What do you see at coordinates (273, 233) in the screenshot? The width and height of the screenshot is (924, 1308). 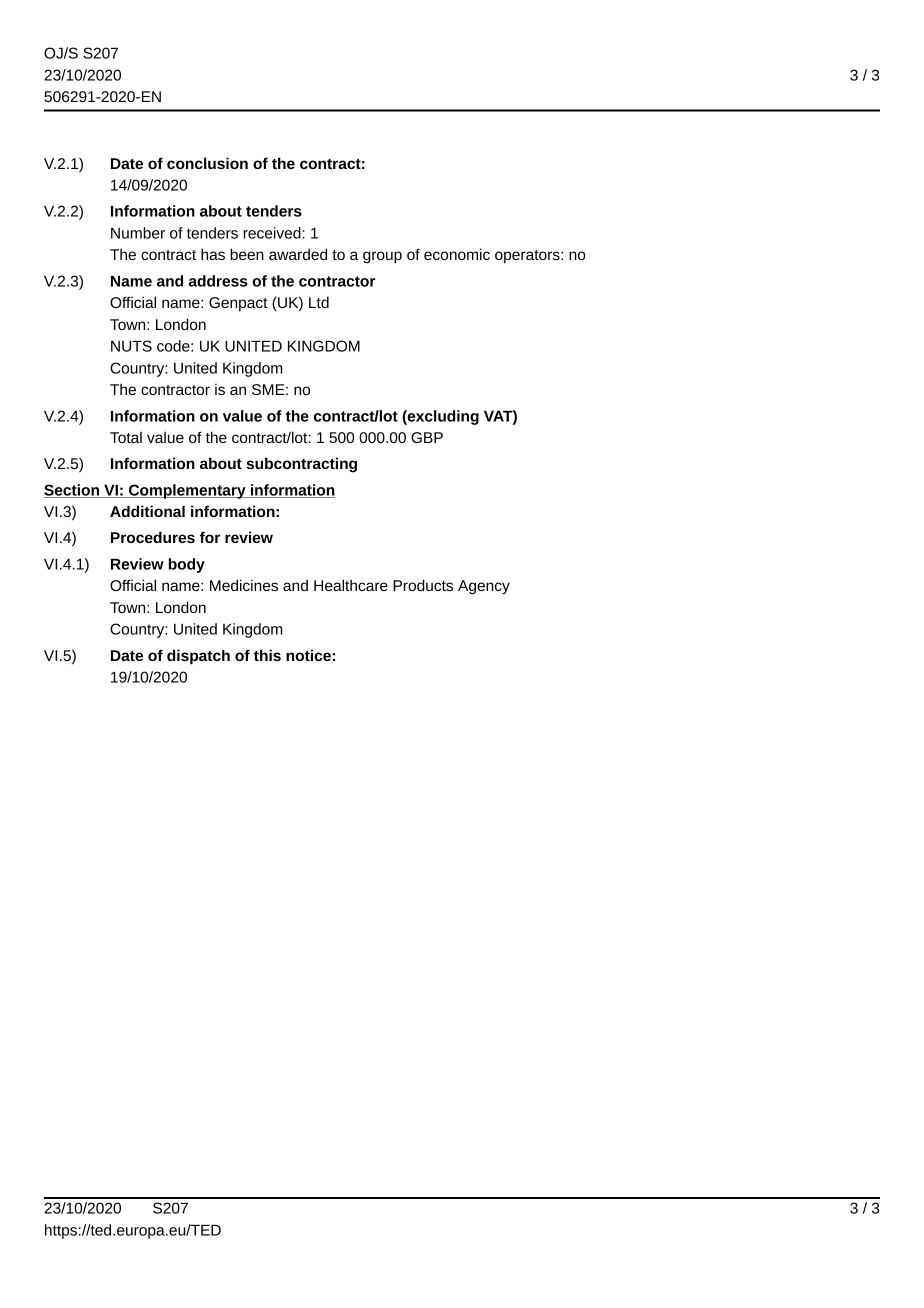 I see `received` at bounding box center [273, 233].
